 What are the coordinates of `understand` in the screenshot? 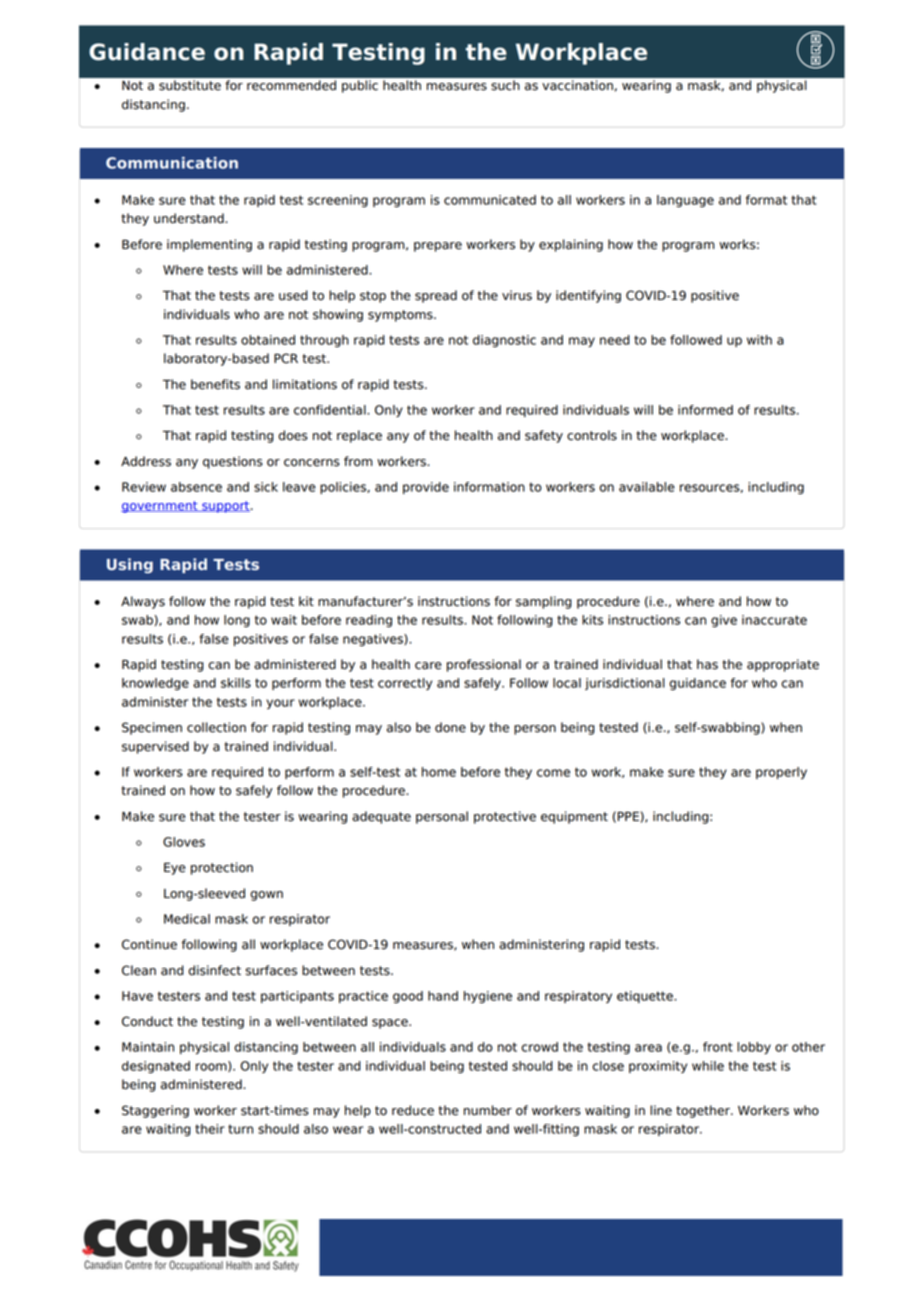 It's located at (190, 218).
